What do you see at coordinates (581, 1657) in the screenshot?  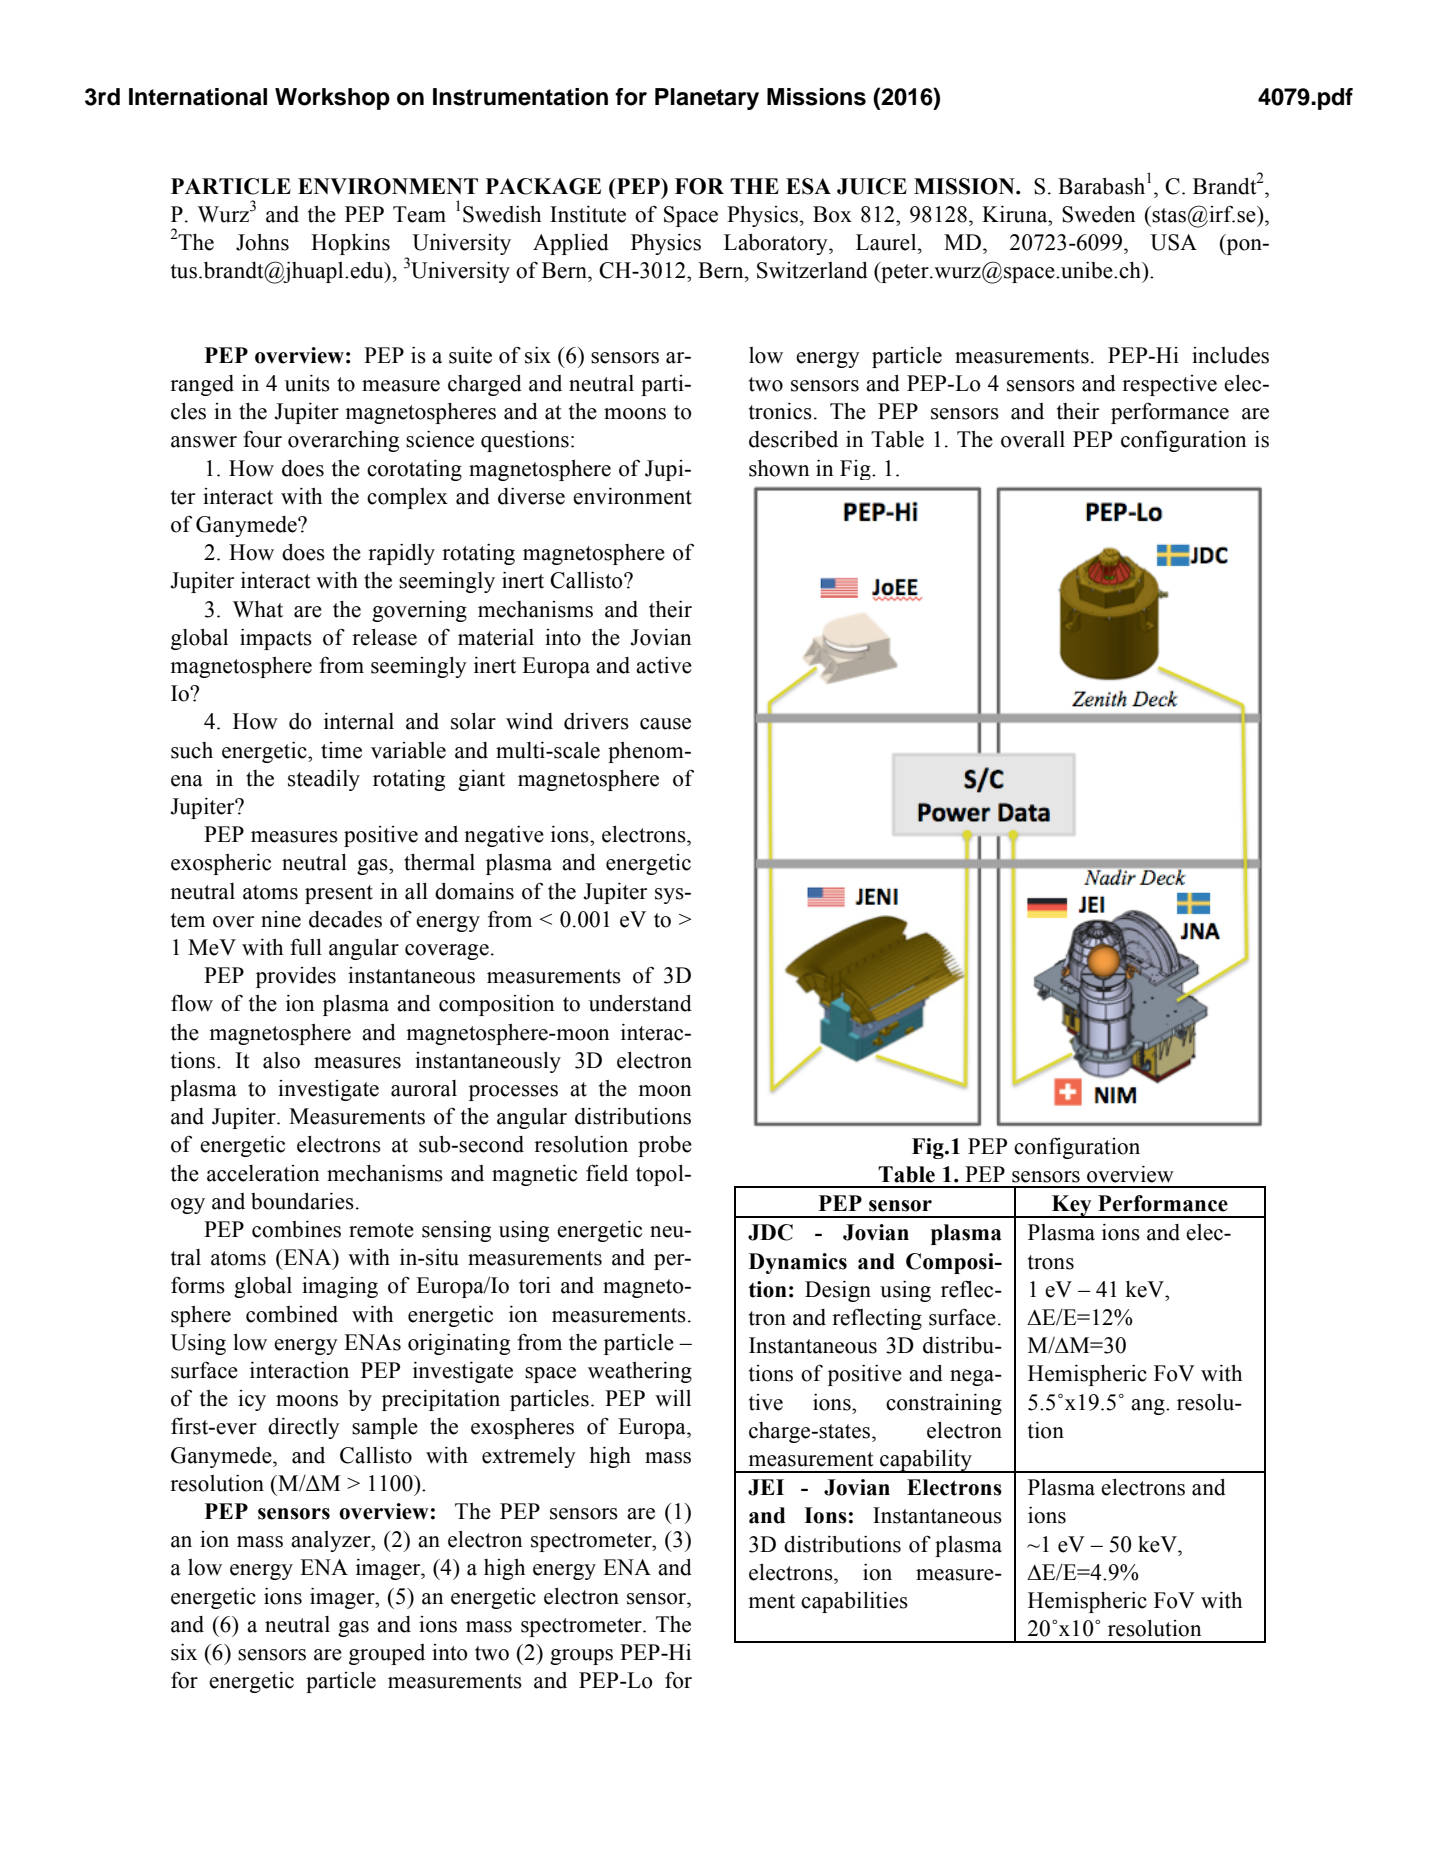 I see `groups` at bounding box center [581, 1657].
